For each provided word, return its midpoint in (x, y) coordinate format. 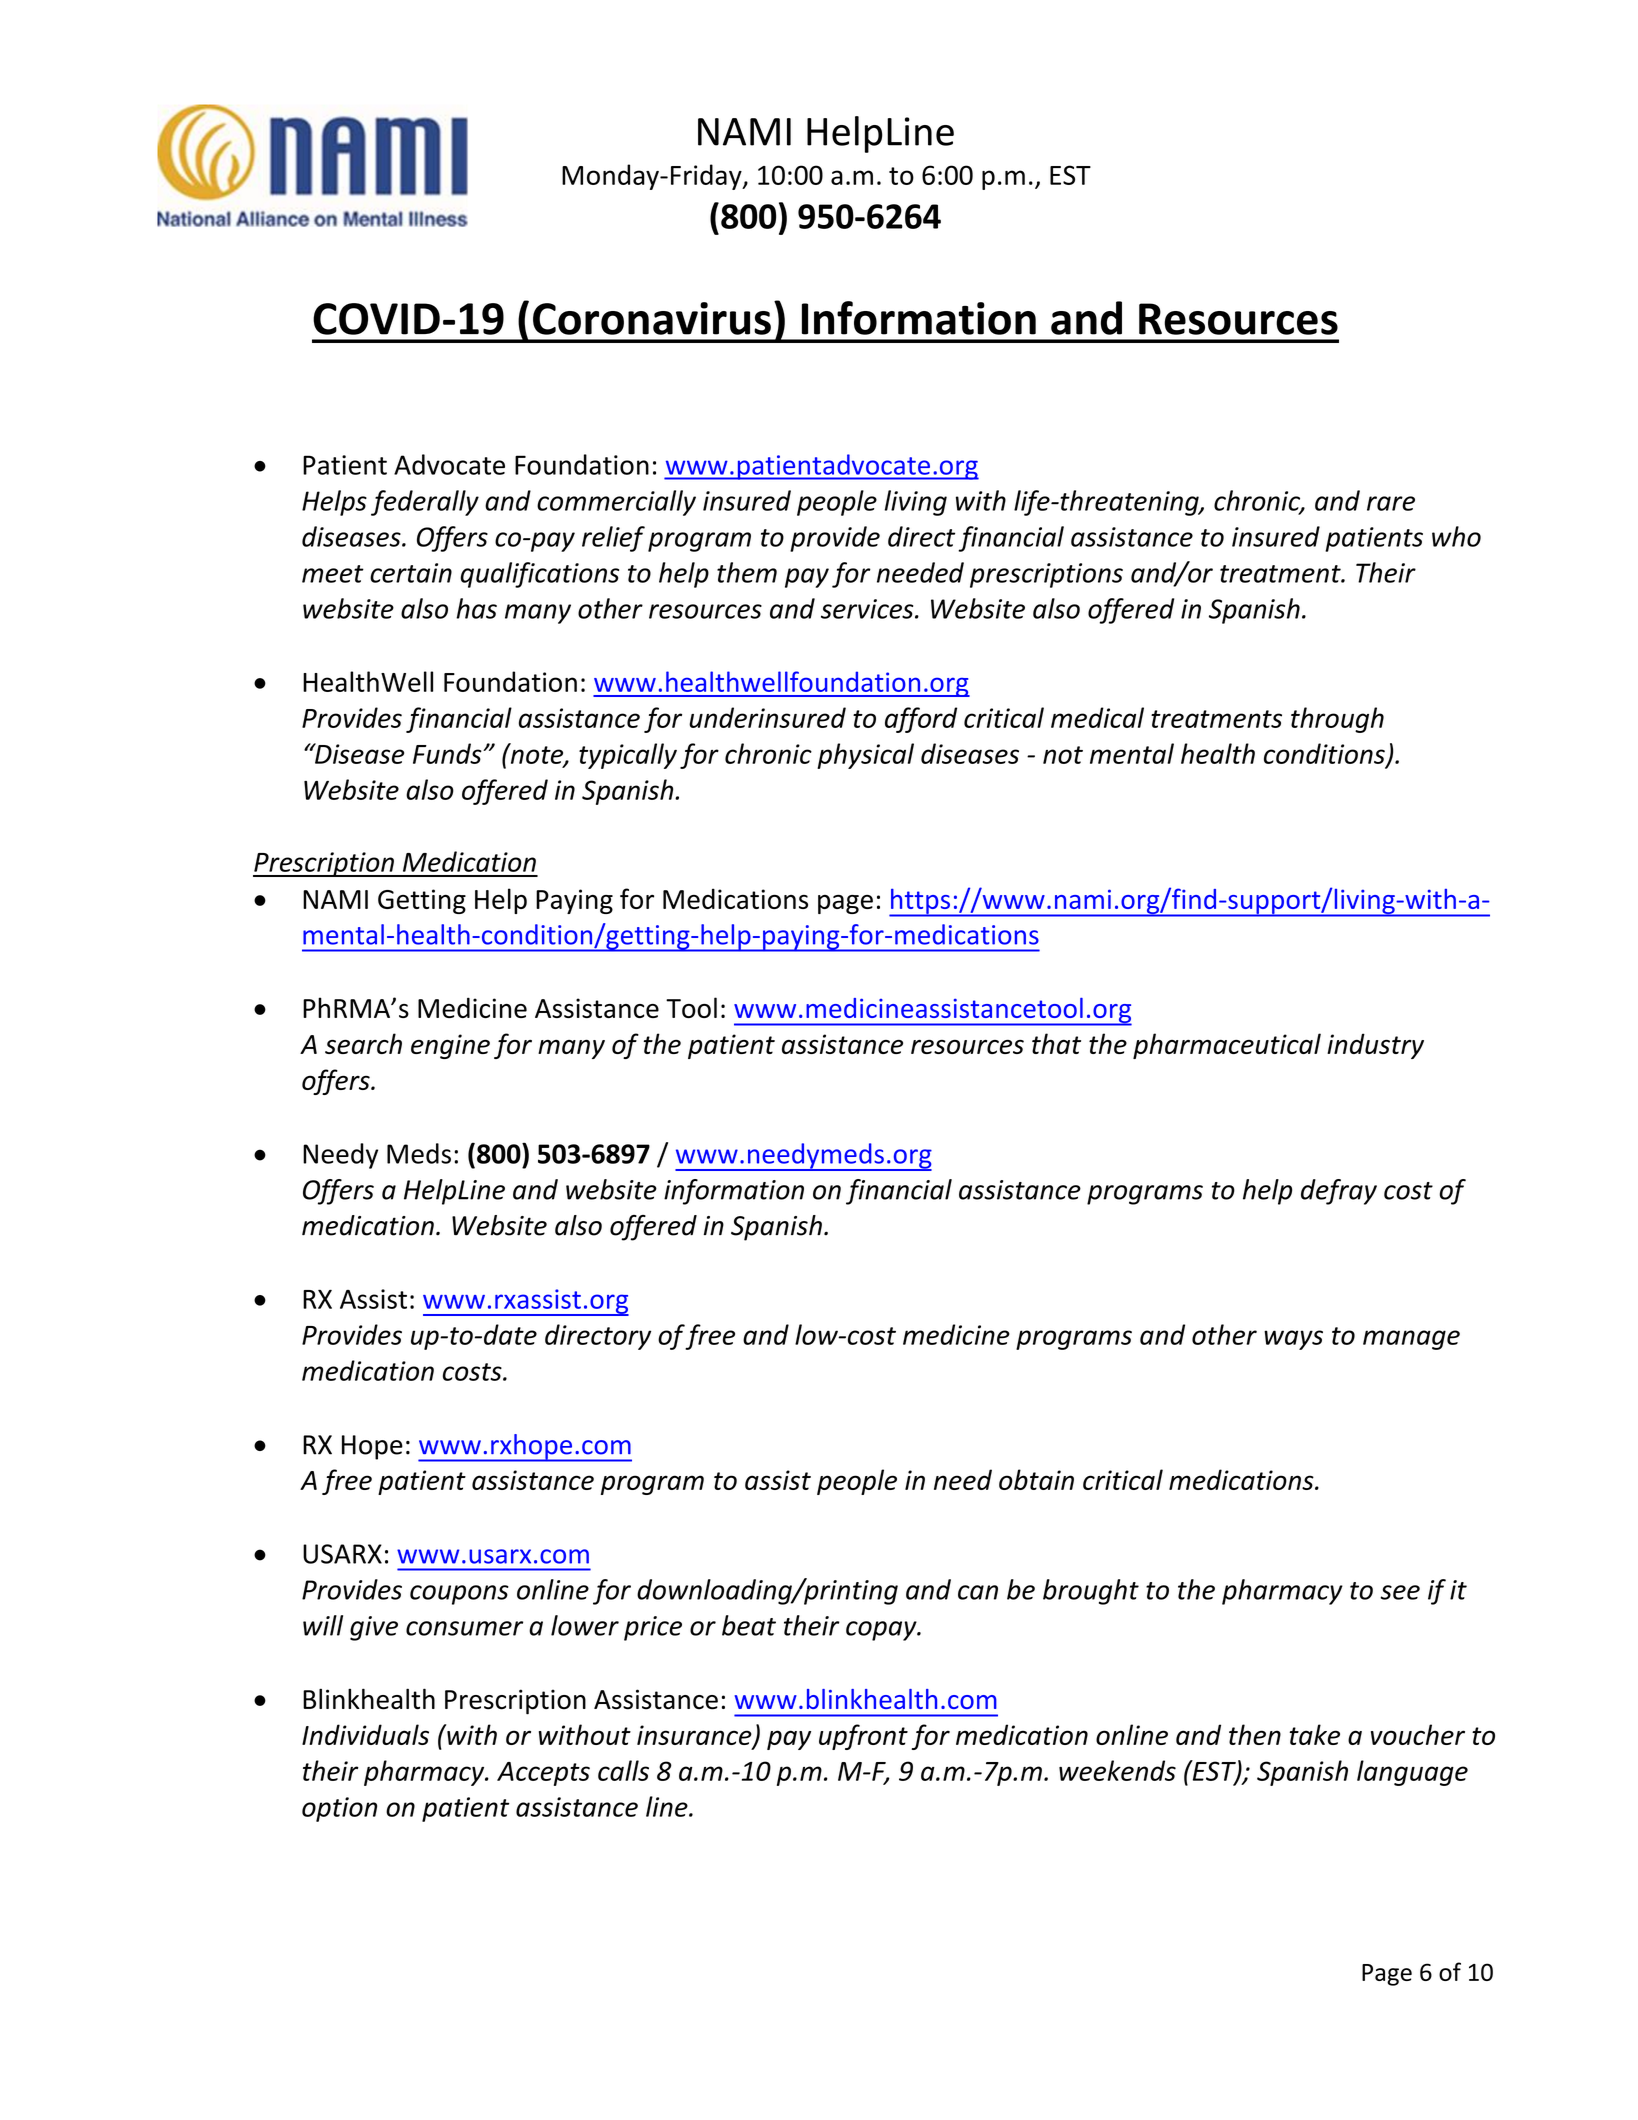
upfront (863, 1737)
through (1337, 720)
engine (450, 1046)
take (1315, 1734)
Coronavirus (652, 318)
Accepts (543, 1774)
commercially (616, 503)
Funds (448, 753)
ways (1293, 1340)
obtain (1036, 1479)
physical (865, 756)
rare (1391, 503)
